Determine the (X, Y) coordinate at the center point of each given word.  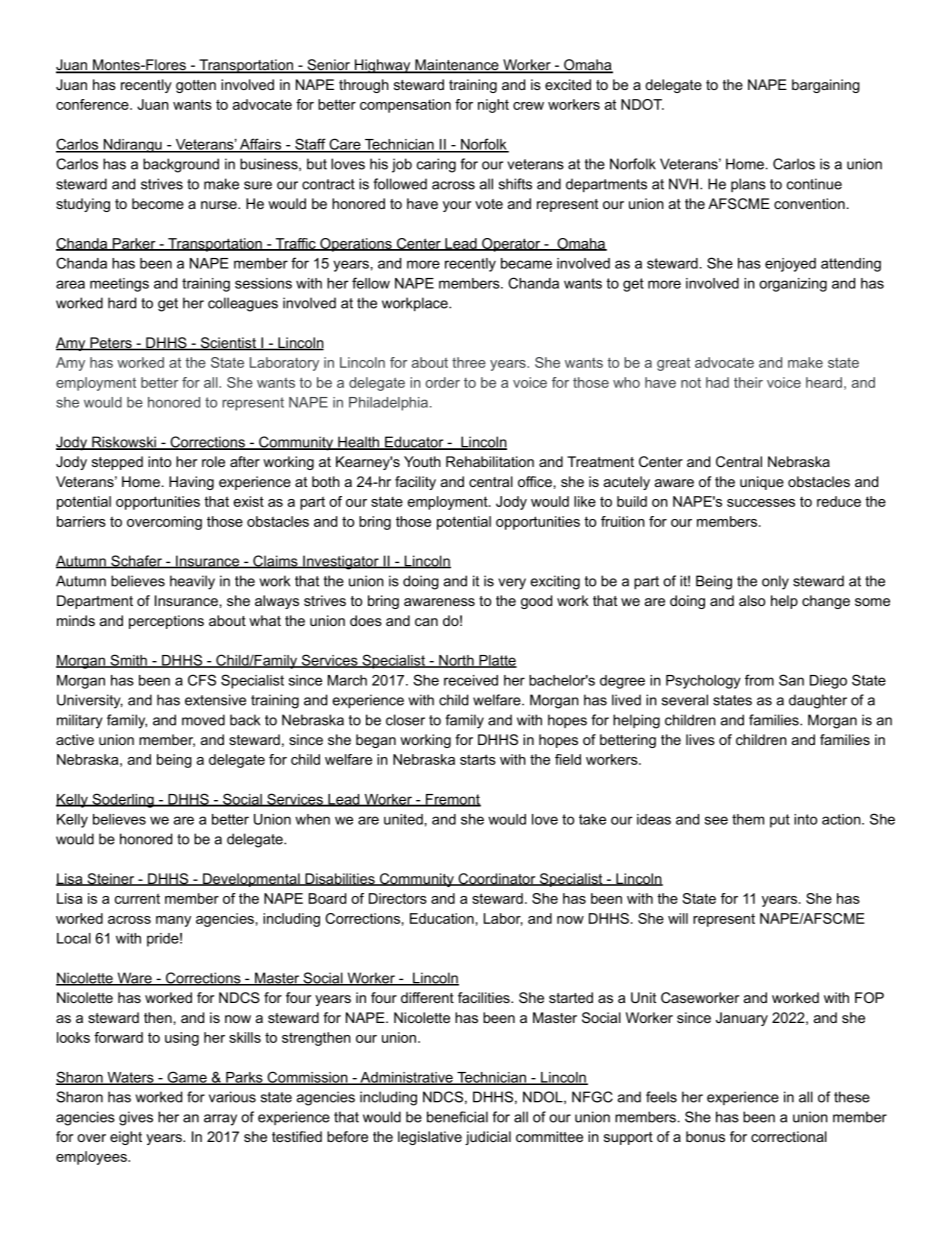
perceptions (166, 622)
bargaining (826, 86)
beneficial (457, 1117)
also (752, 600)
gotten (196, 86)
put (780, 821)
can (426, 622)
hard (122, 303)
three (469, 362)
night (493, 106)
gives (136, 1118)
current (137, 898)
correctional (789, 1136)
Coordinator (497, 879)
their (748, 382)
